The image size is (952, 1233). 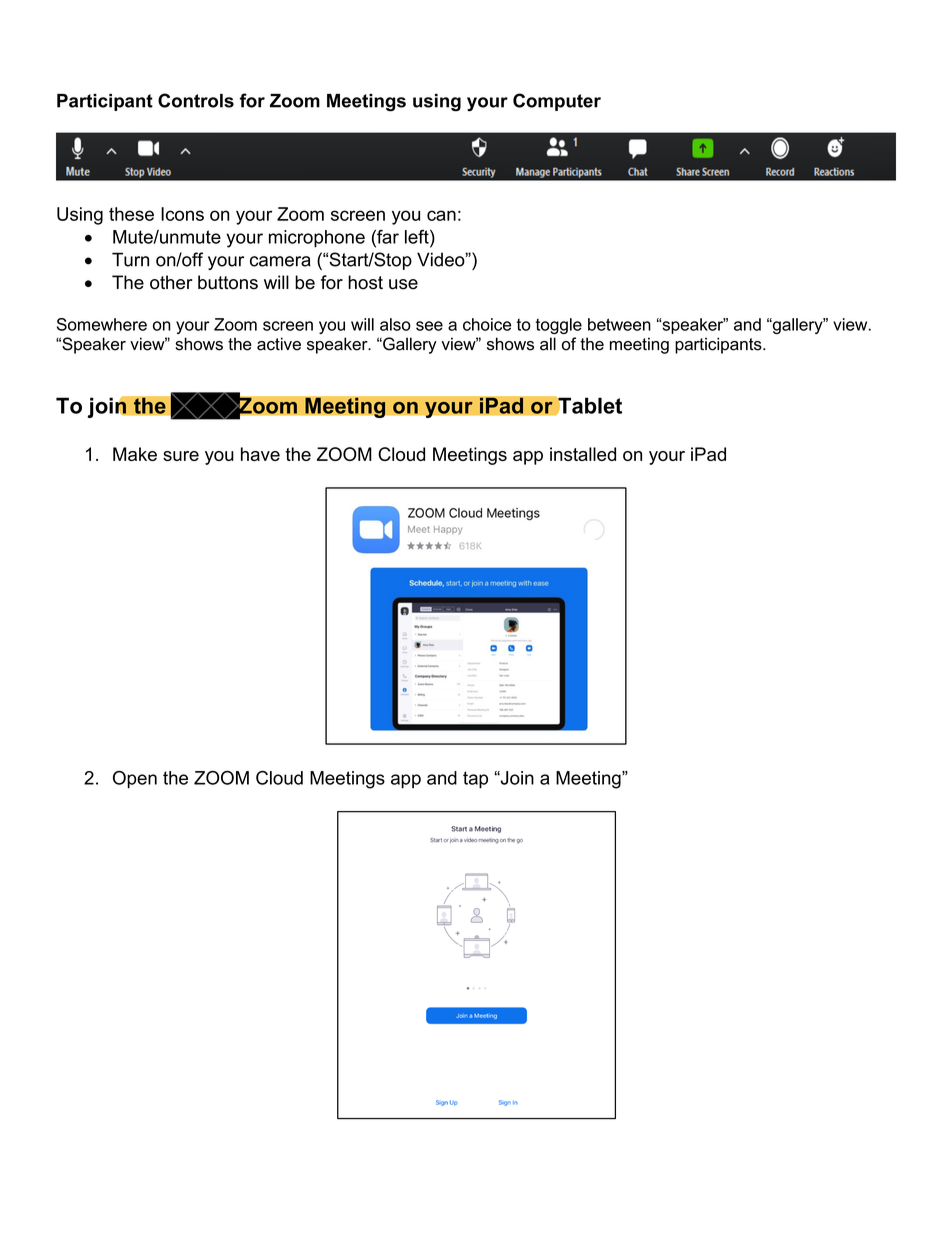 I want to click on have, so click(x=260, y=454).
